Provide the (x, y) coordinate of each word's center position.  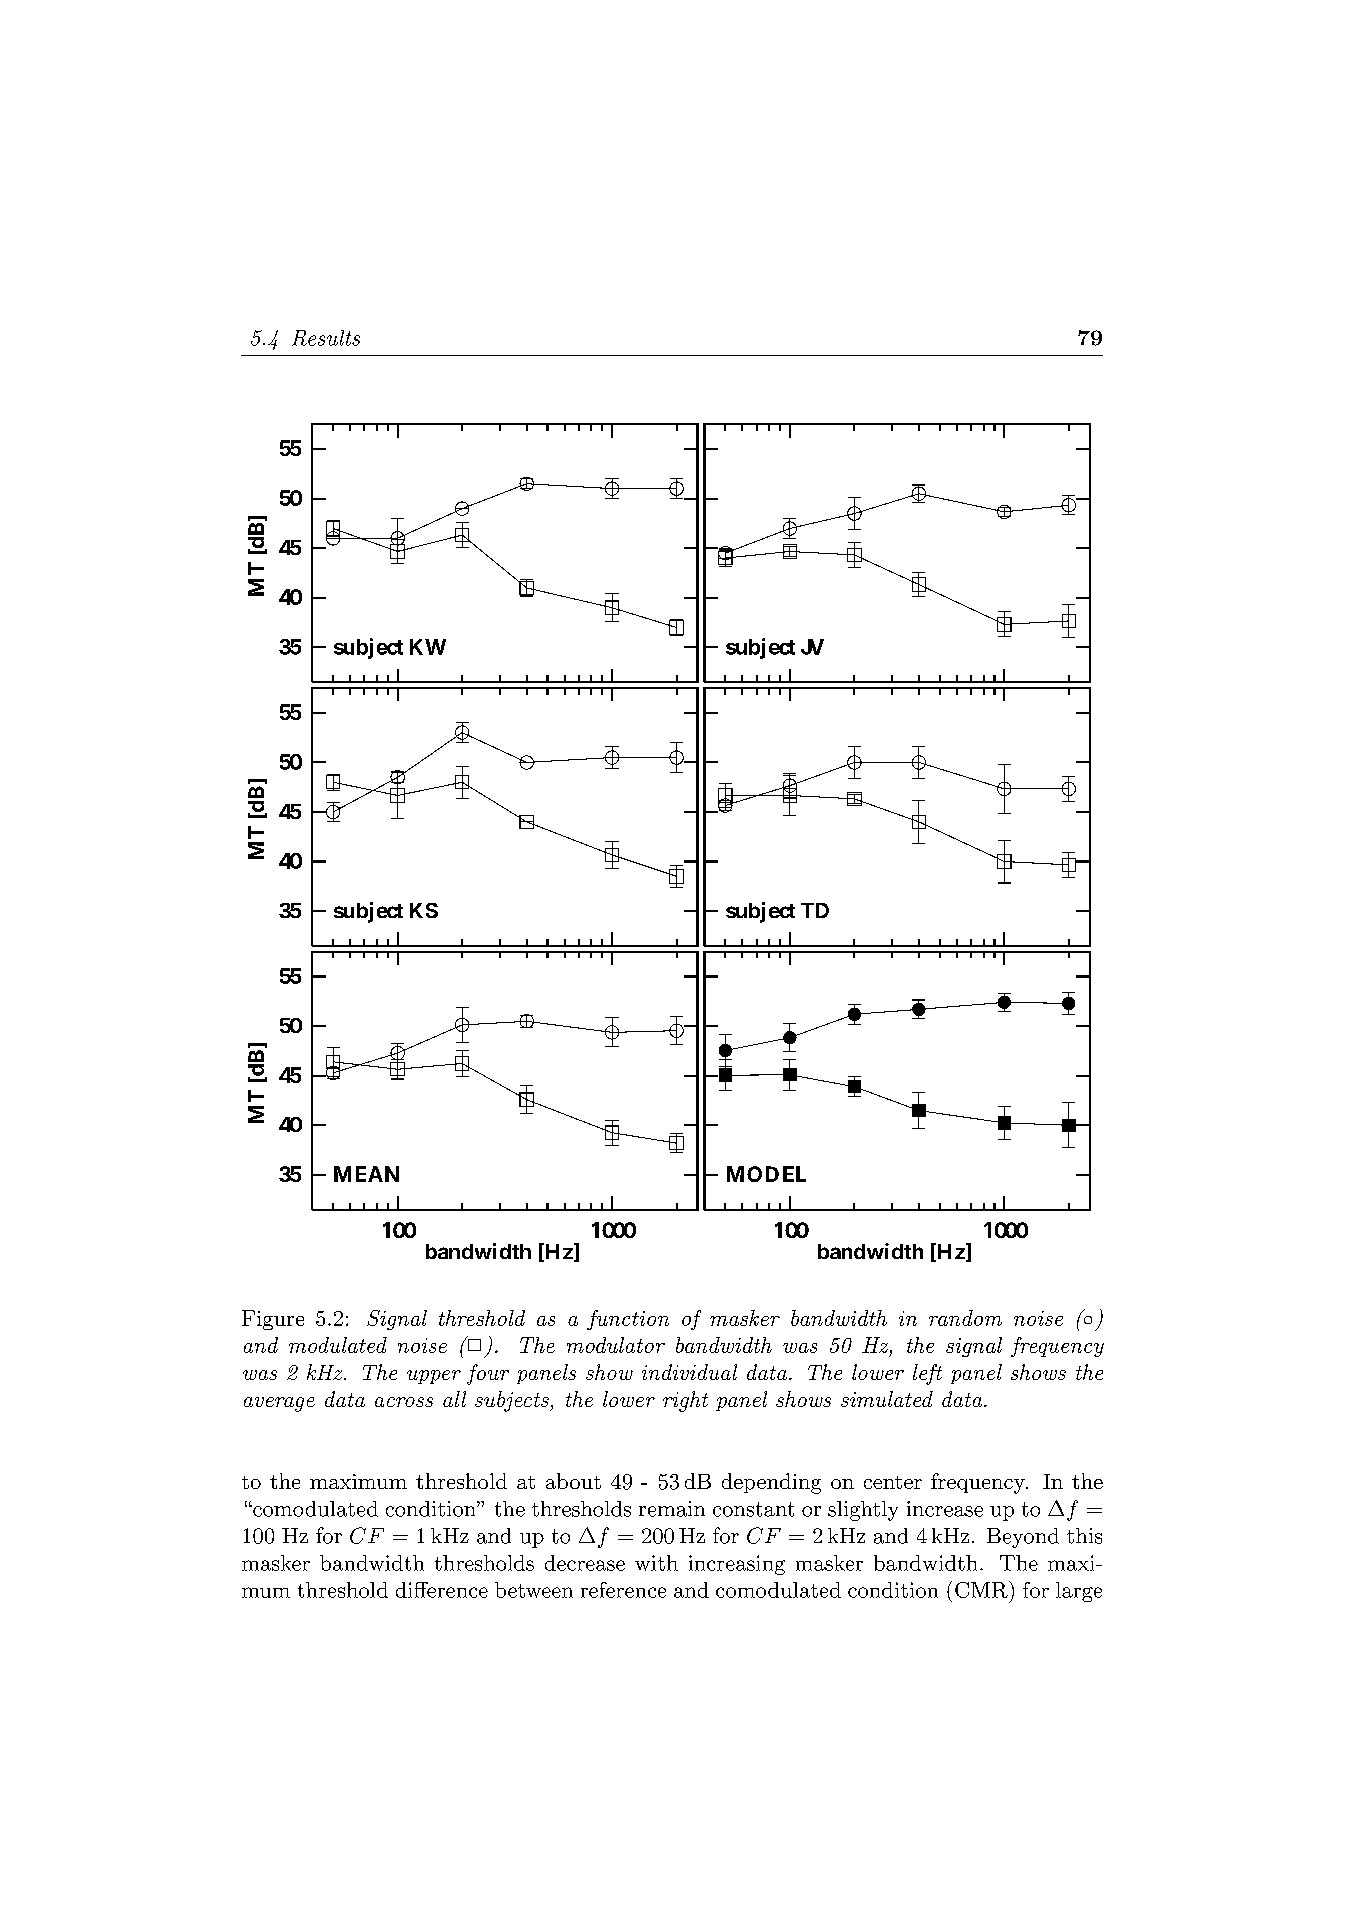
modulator (616, 1345)
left (927, 1374)
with (656, 1563)
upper (434, 1377)
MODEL (766, 1174)
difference (442, 1590)
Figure (273, 1320)
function (628, 1320)
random (965, 1318)
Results (326, 338)
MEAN (366, 1174)
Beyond (1023, 1538)
